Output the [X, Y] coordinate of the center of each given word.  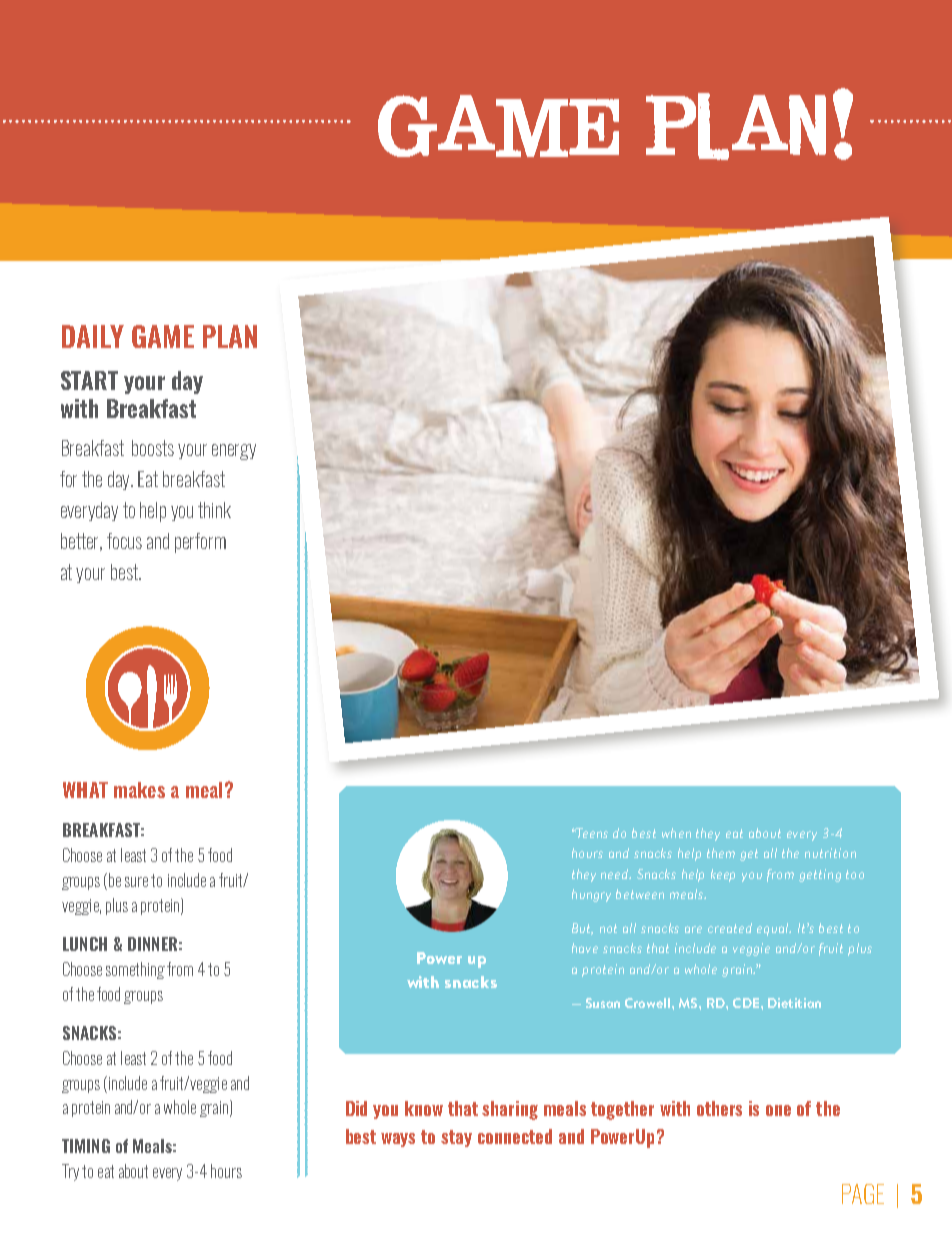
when [676, 833]
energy [234, 452]
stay [456, 1138]
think [214, 510]
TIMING [86, 1146]
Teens [592, 833]
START [89, 380]
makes [139, 790]
